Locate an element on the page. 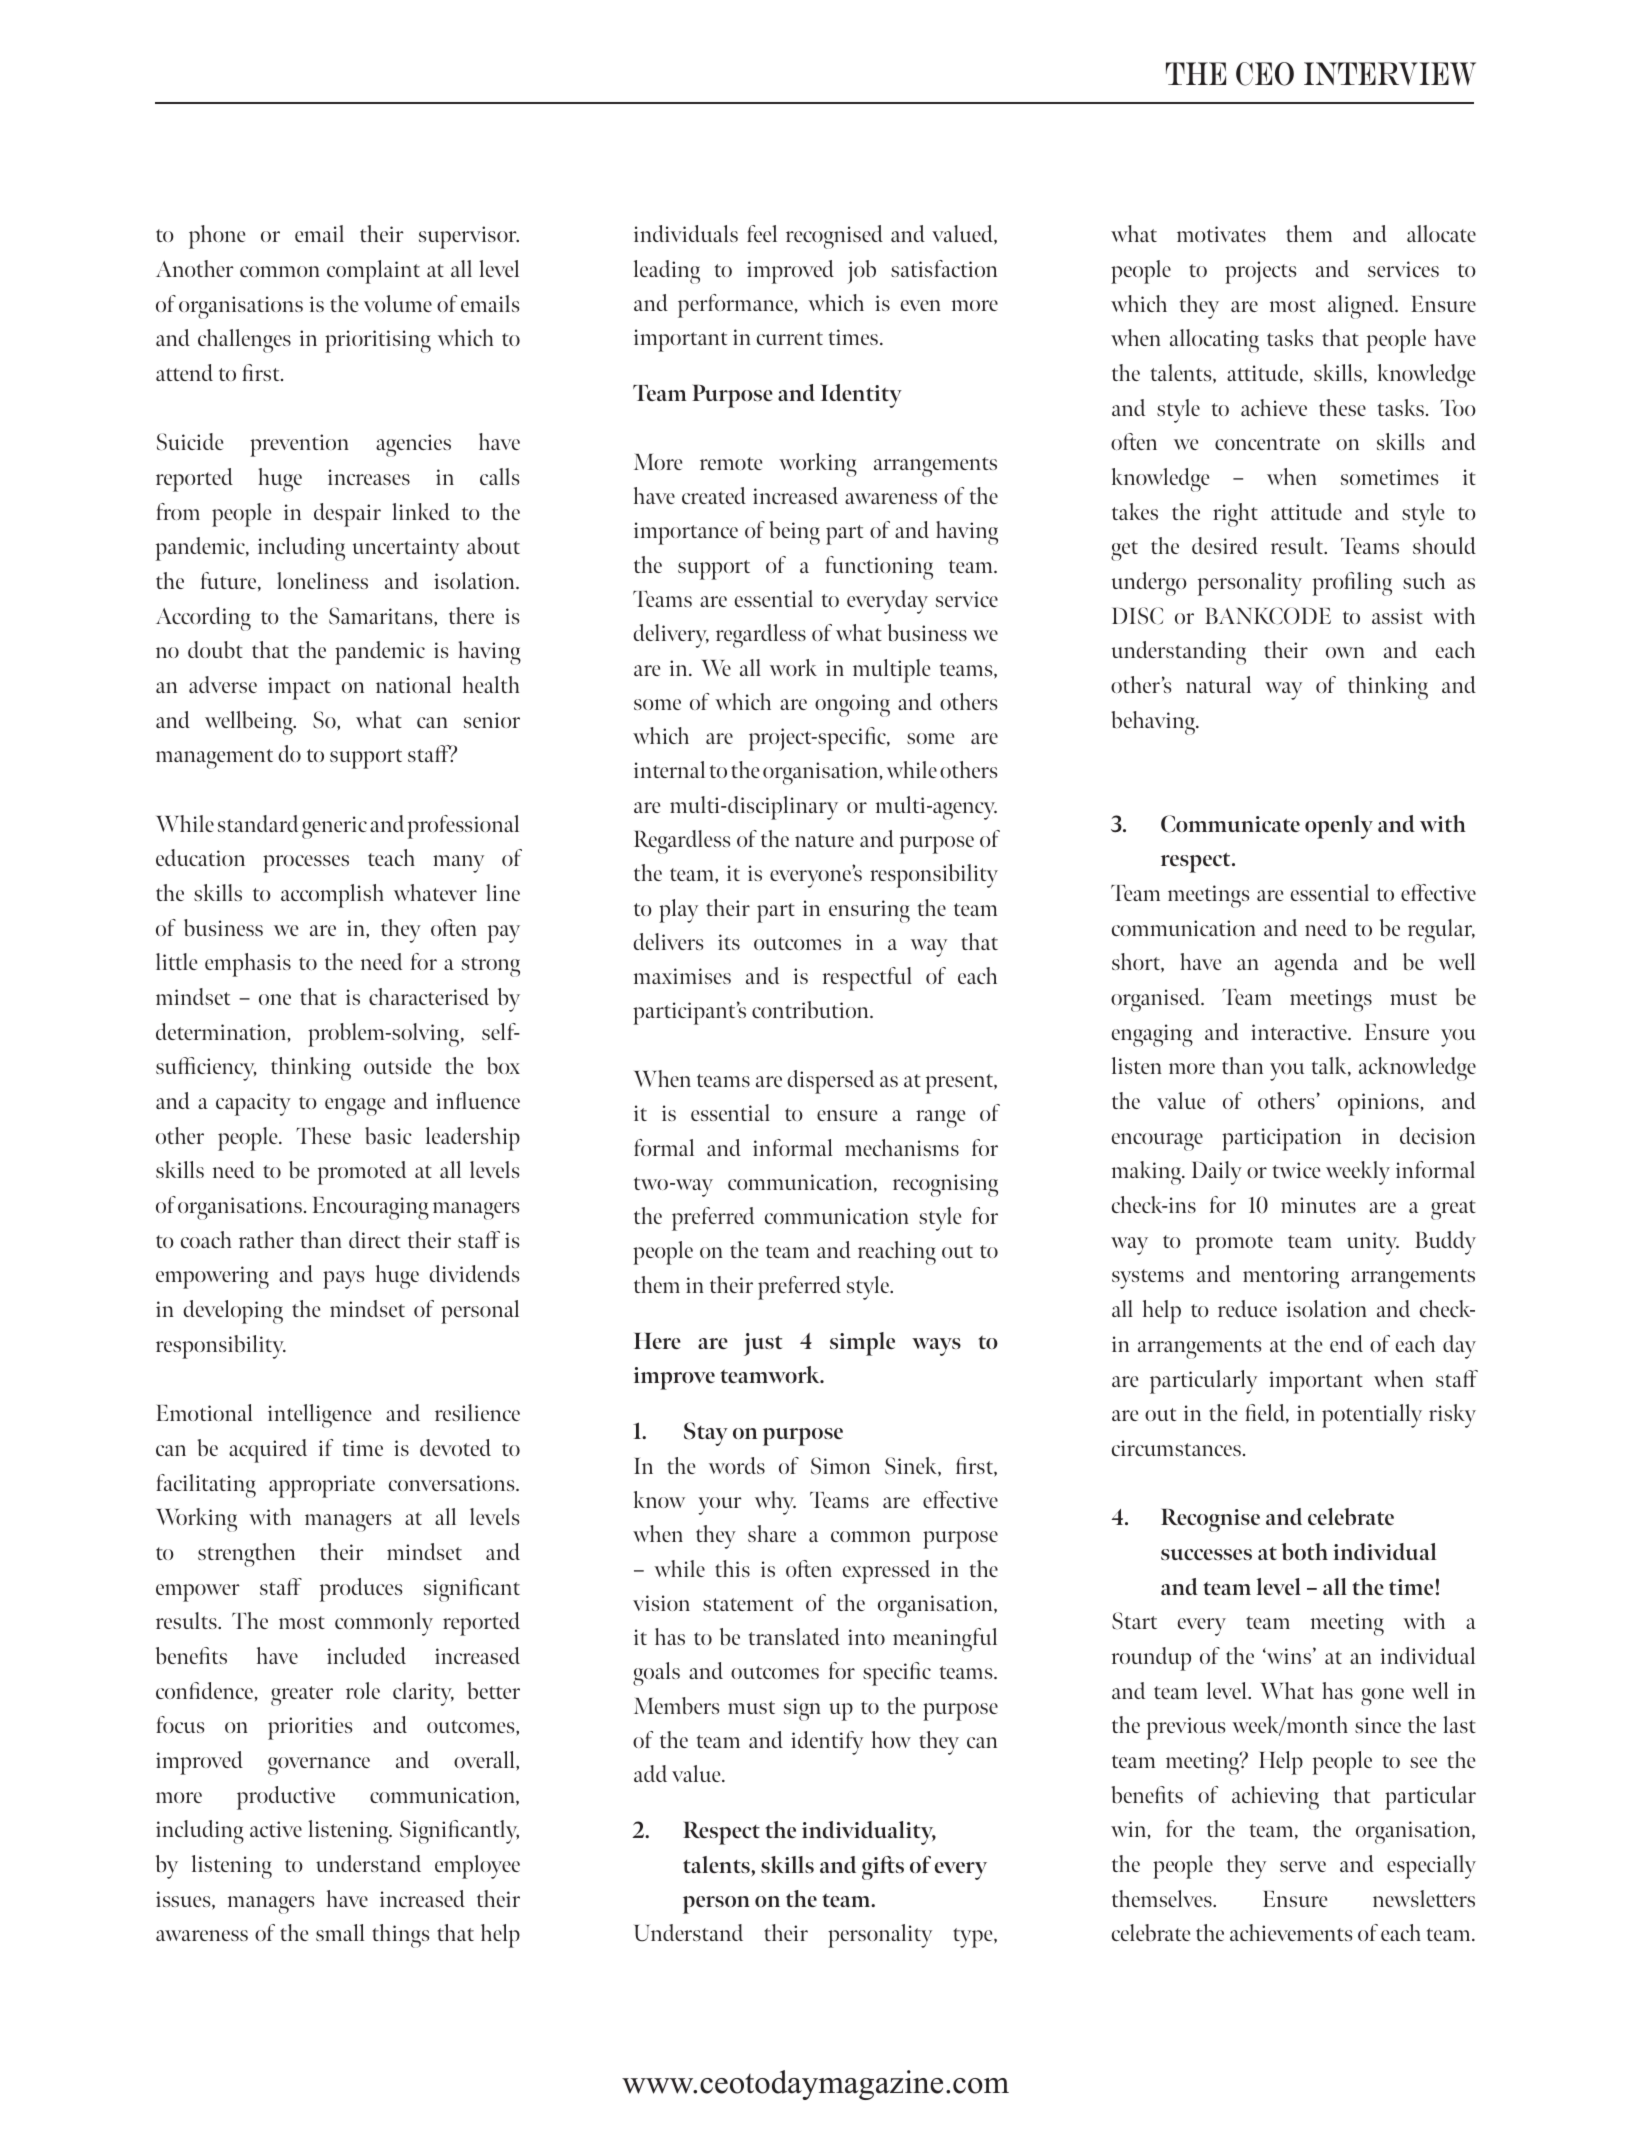 The height and width of the image is (2136, 1631). phone is located at coordinates (217, 237).
